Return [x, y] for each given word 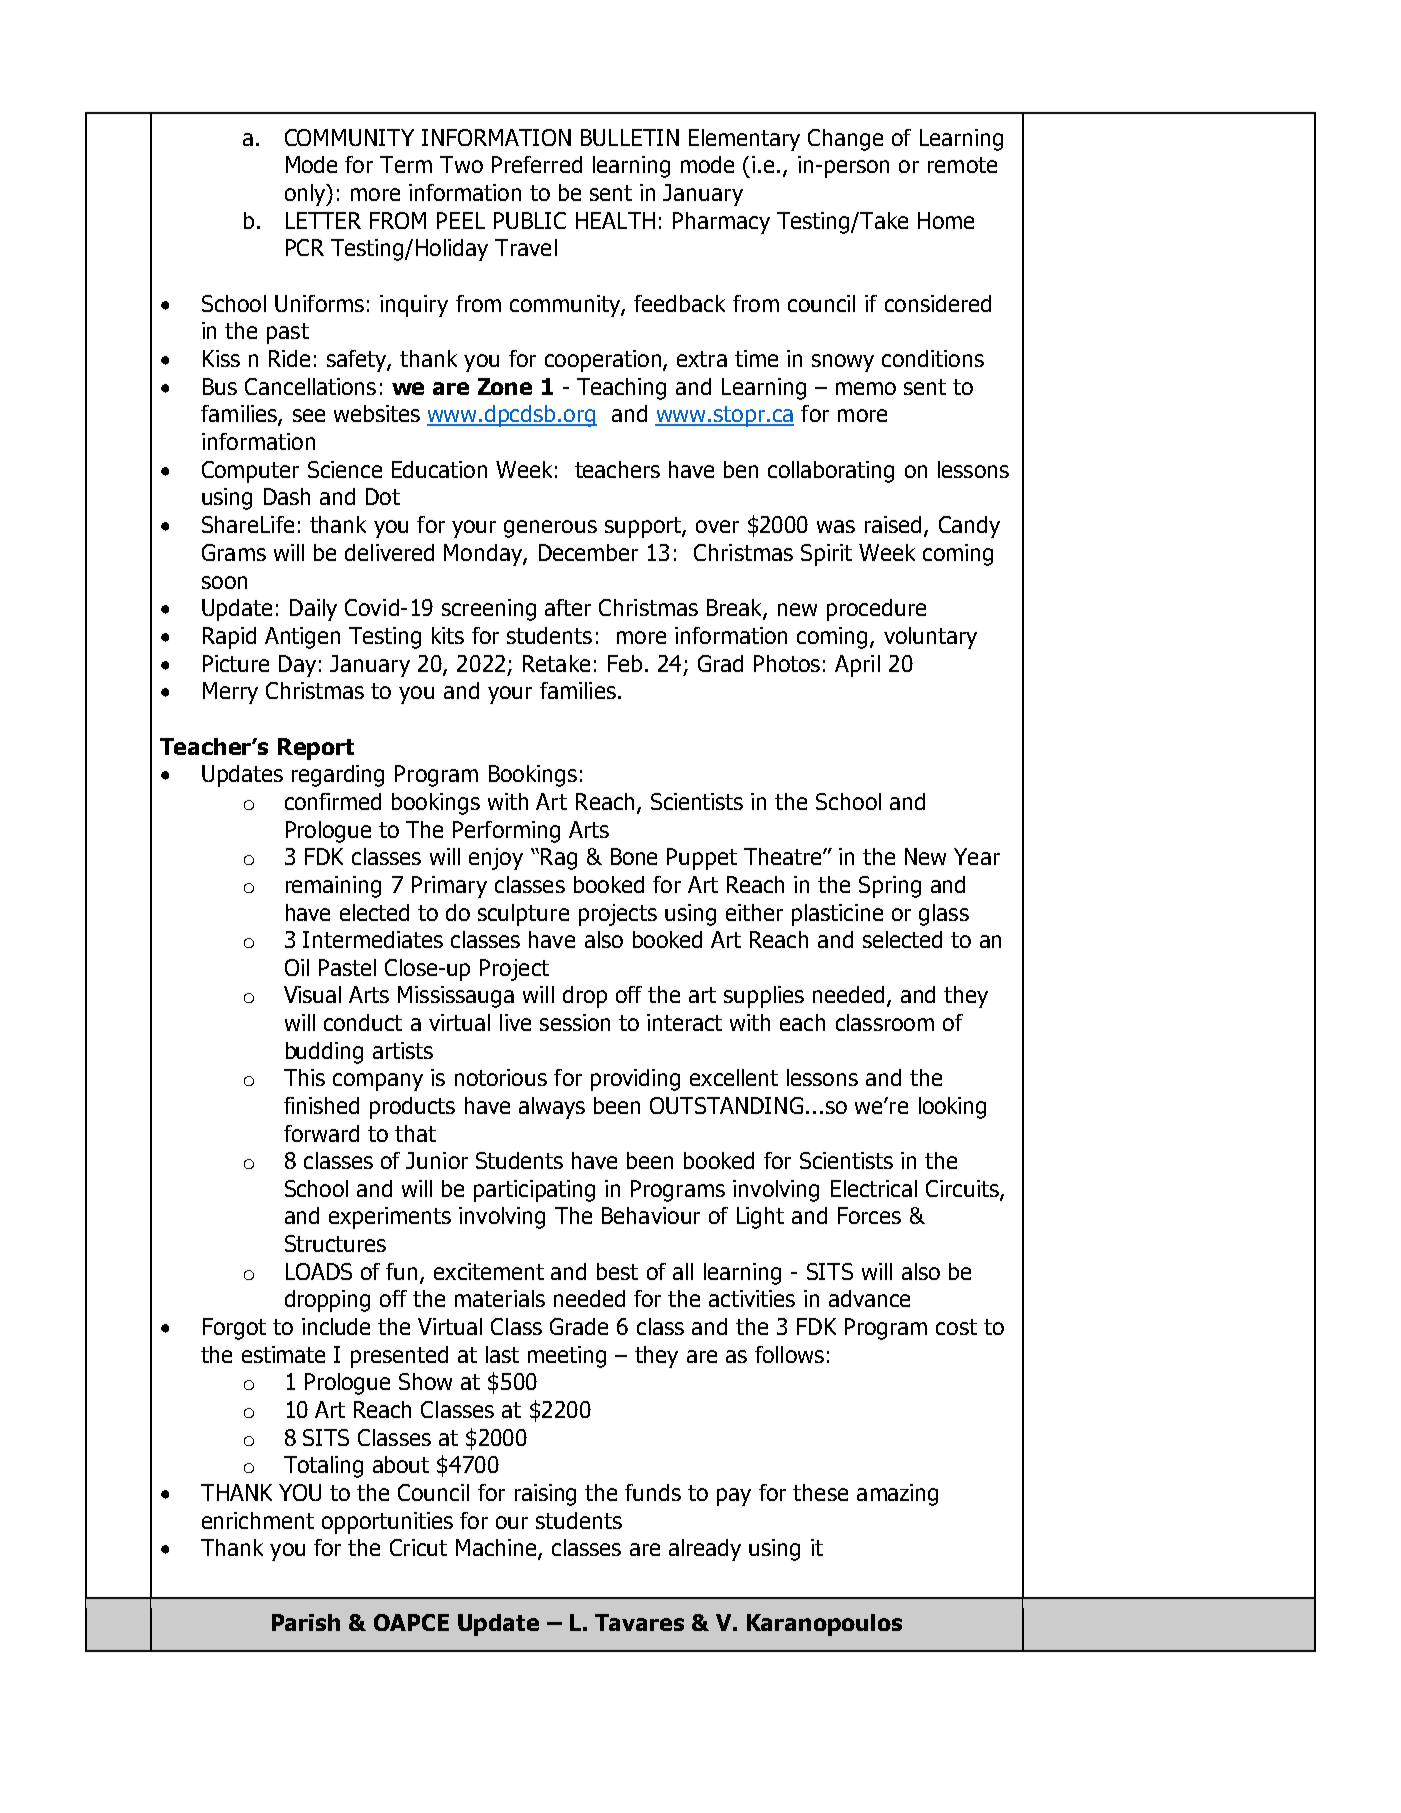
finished [321, 1105]
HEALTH [615, 220]
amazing [897, 1495]
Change [845, 140]
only [306, 195]
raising [545, 1495]
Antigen [302, 638]
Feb [625, 663]
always [552, 1108]
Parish [306, 1622]
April [857, 666]
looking [952, 1108]
